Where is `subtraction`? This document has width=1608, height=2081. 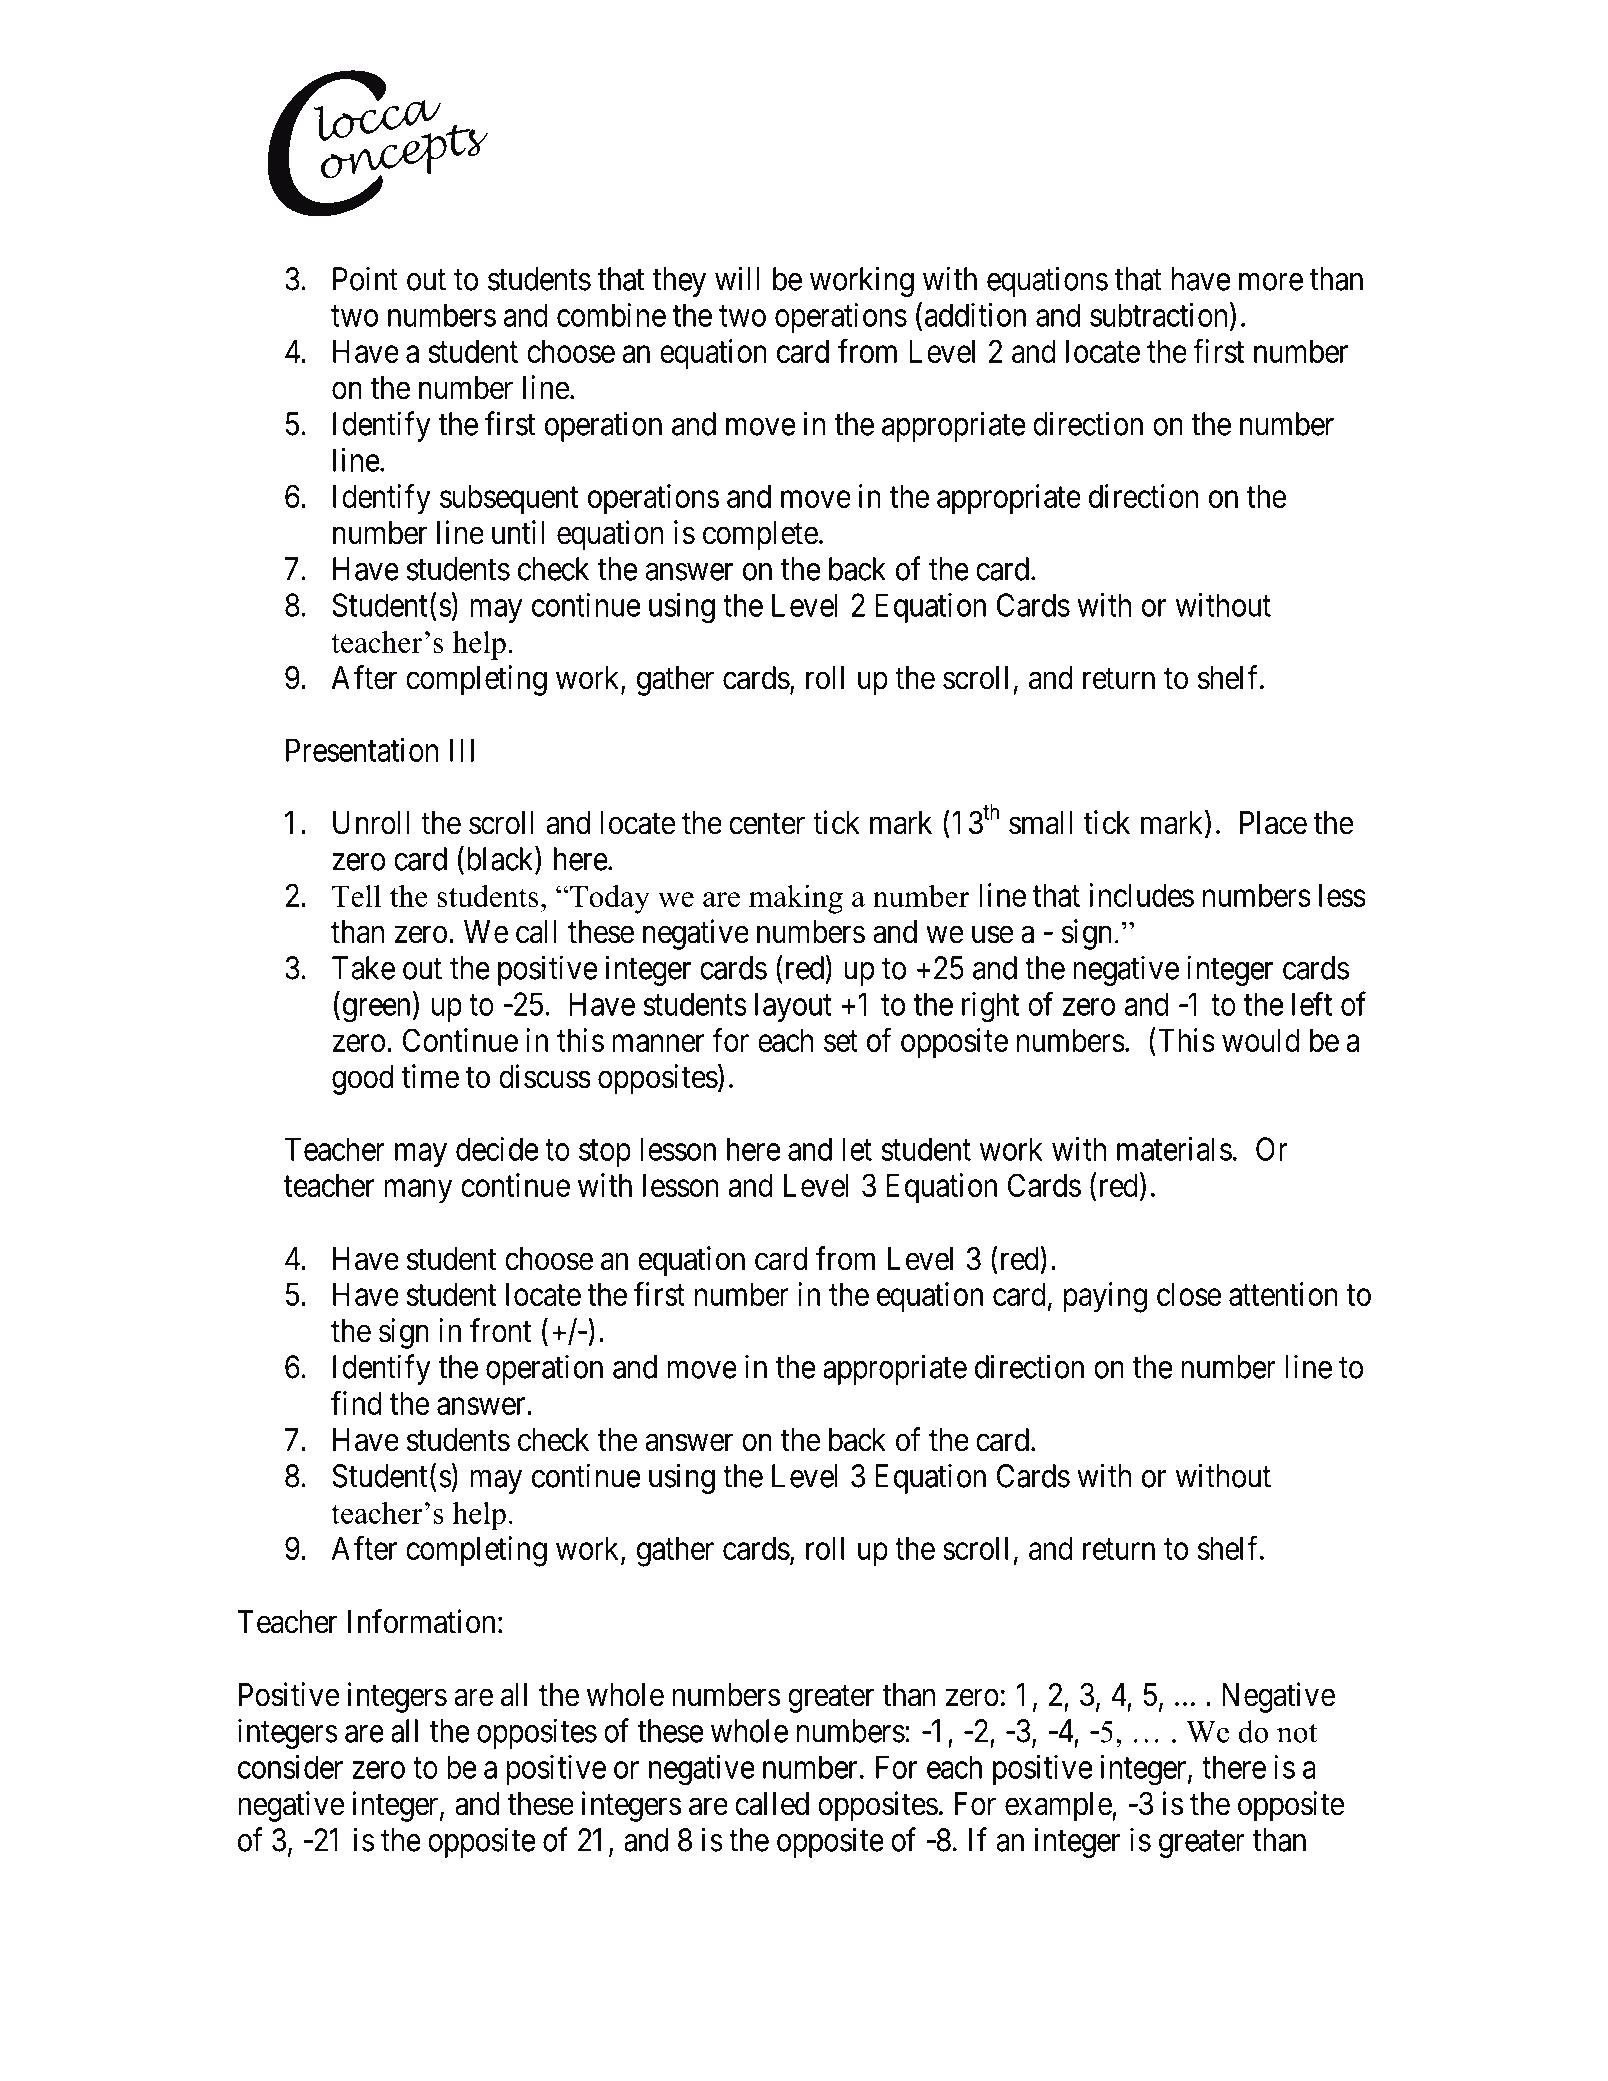 subtraction is located at coordinates (1160, 315).
